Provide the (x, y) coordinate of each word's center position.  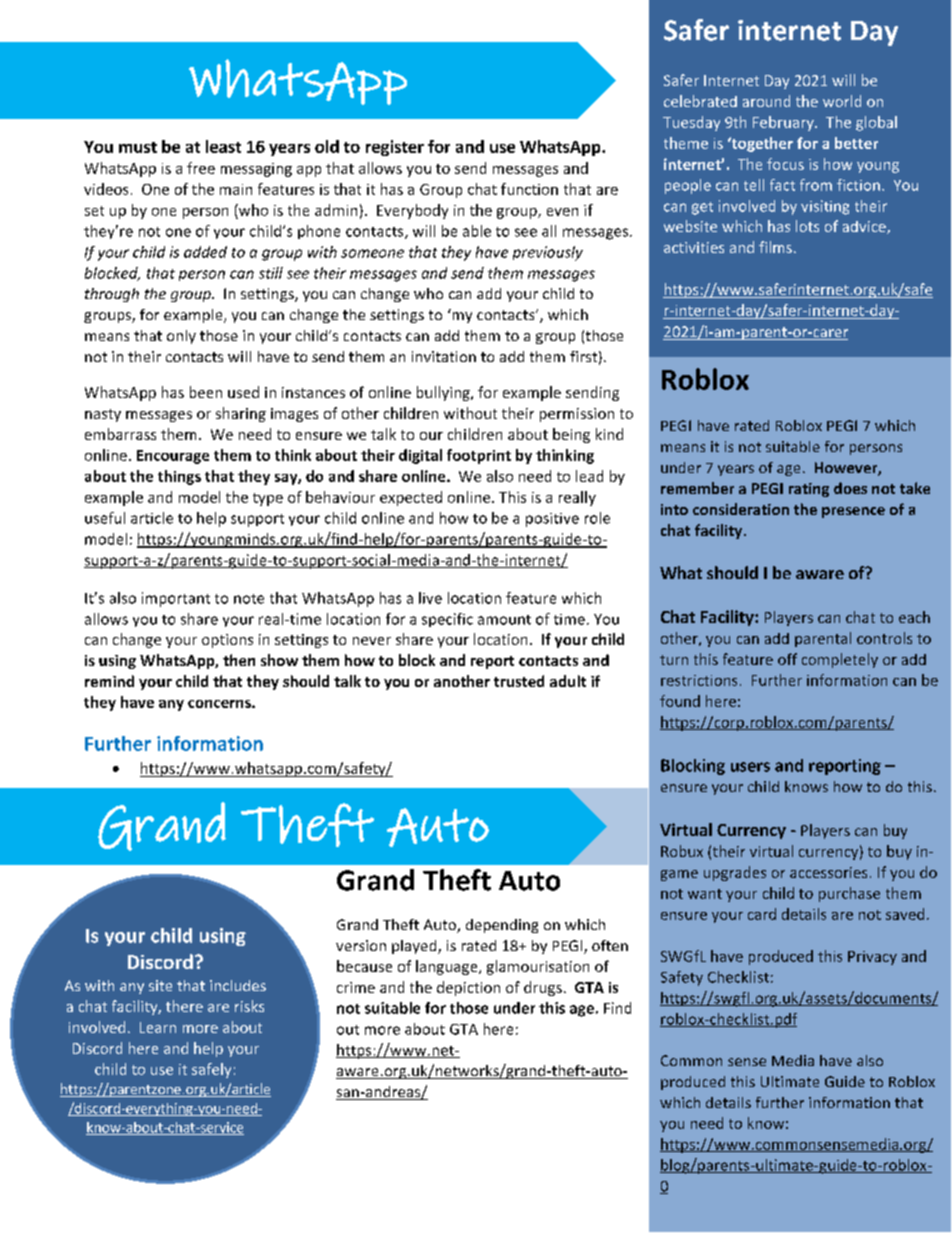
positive (552, 520)
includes (238, 985)
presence (853, 512)
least (223, 146)
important (176, 599)
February (784, 123)
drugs (543, 988)
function (529, 189)
